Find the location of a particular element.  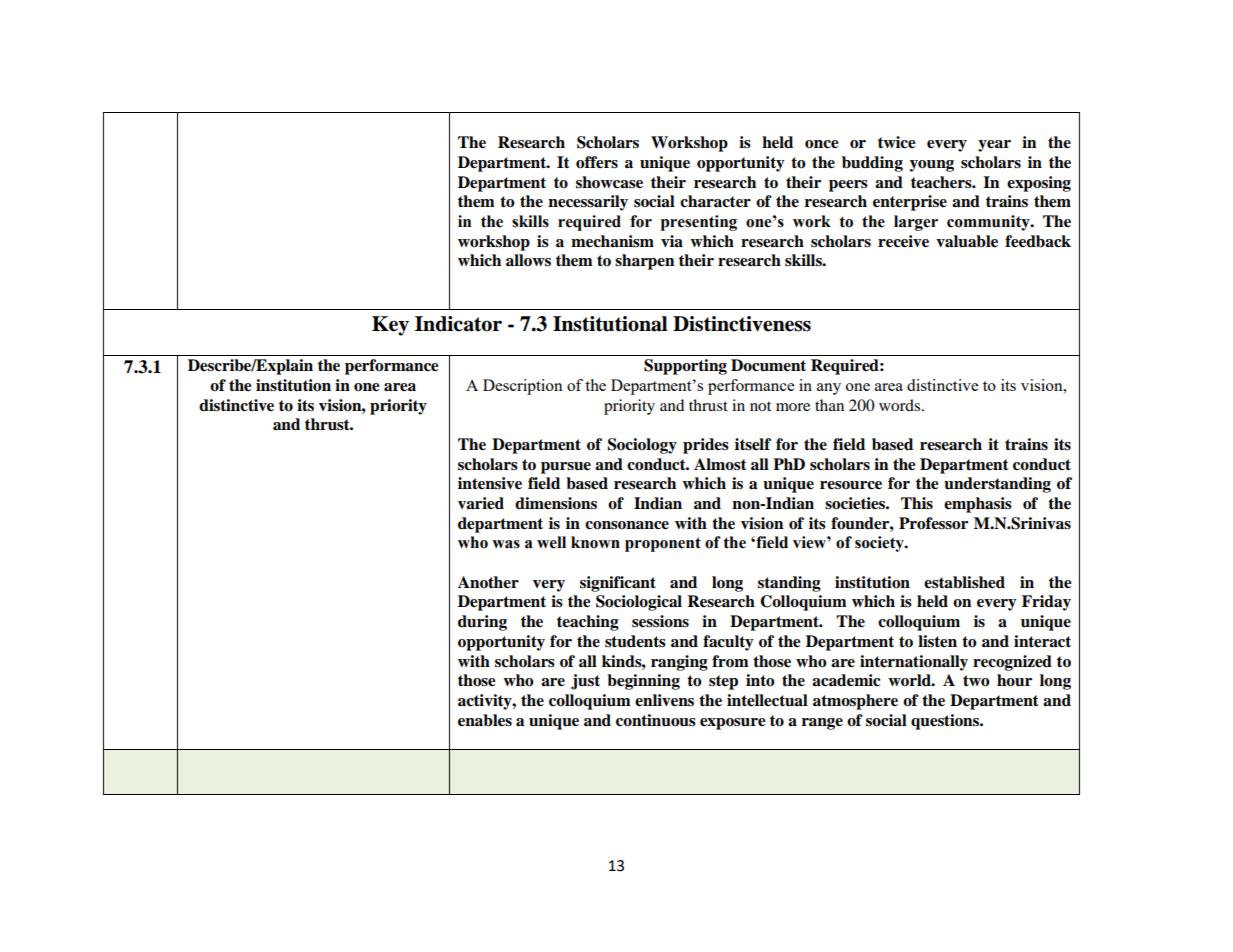

offers is located at coordinates (597, 162).
